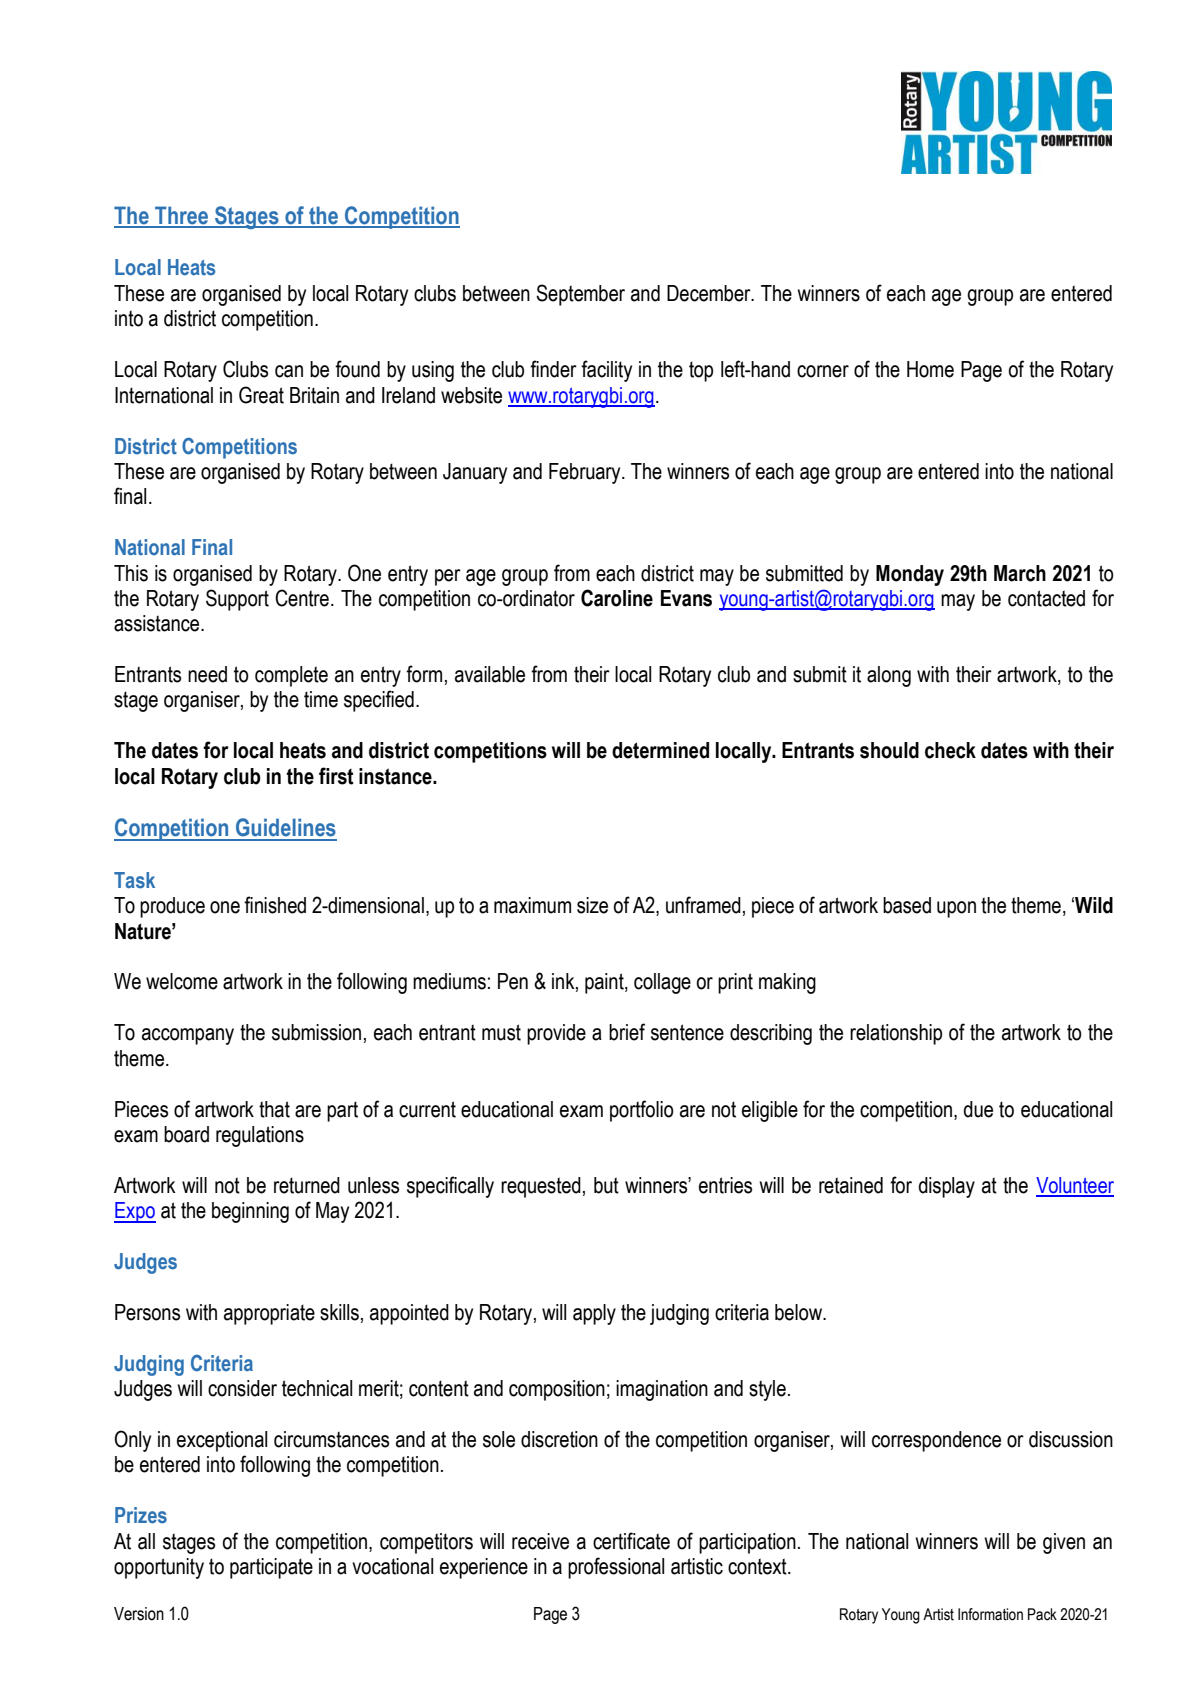 This image has width=1199, height=1695. I want to click on Pack, so click(1042, 1614).
